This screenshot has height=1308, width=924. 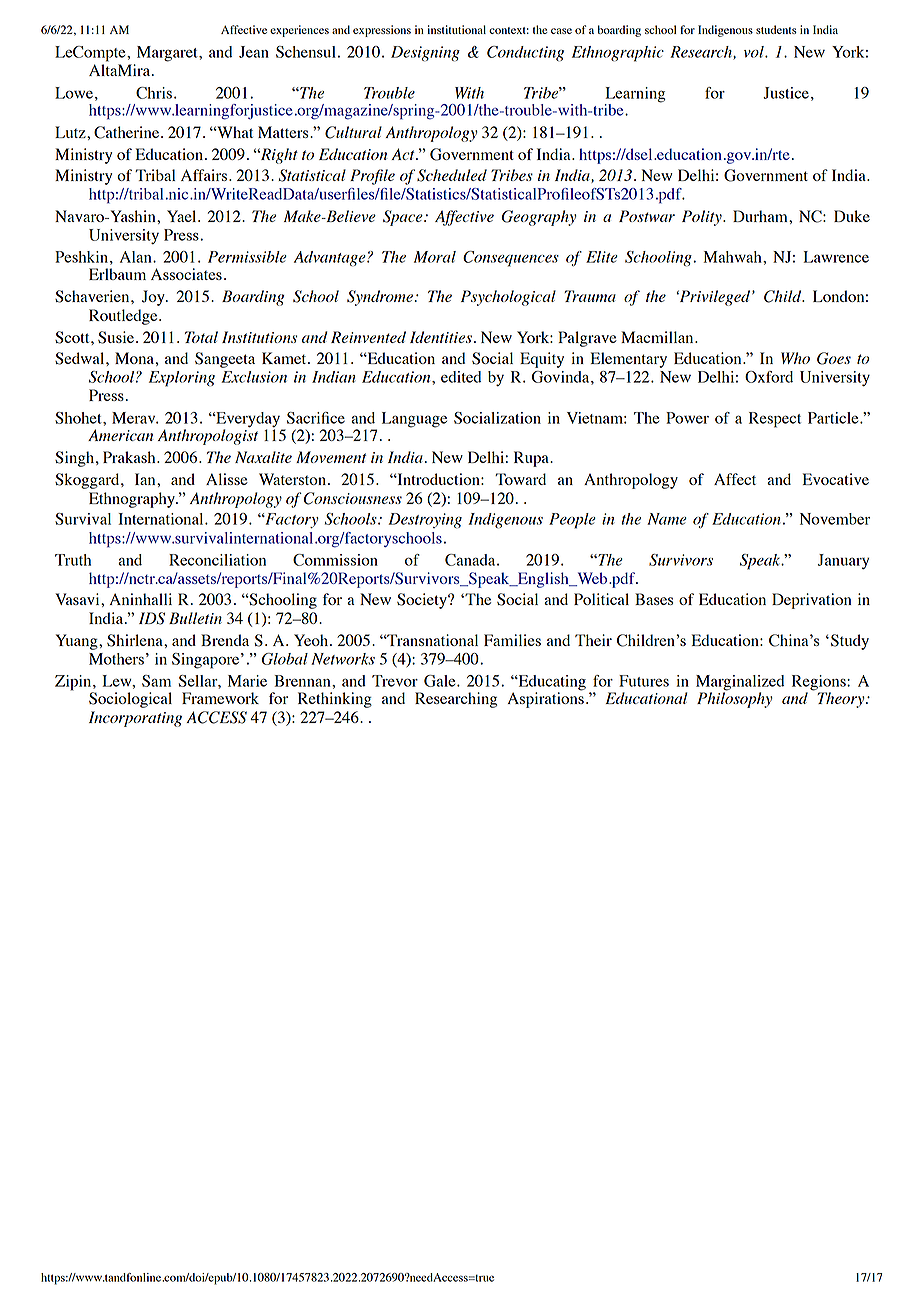 I want to click on Lawrence, so click(x=836, y=257).
